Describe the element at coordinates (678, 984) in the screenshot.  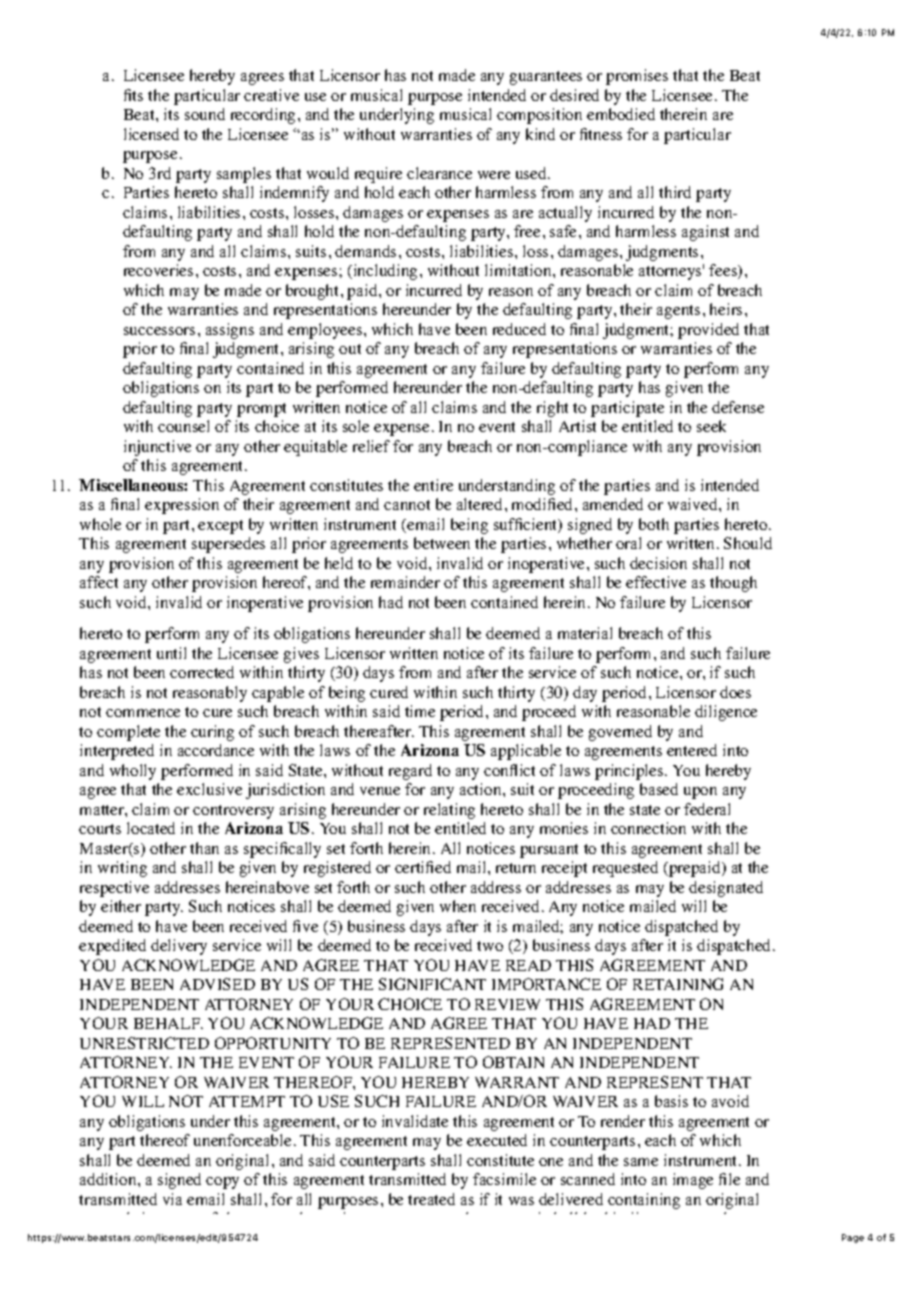
I see `RETAINING` at that location.
